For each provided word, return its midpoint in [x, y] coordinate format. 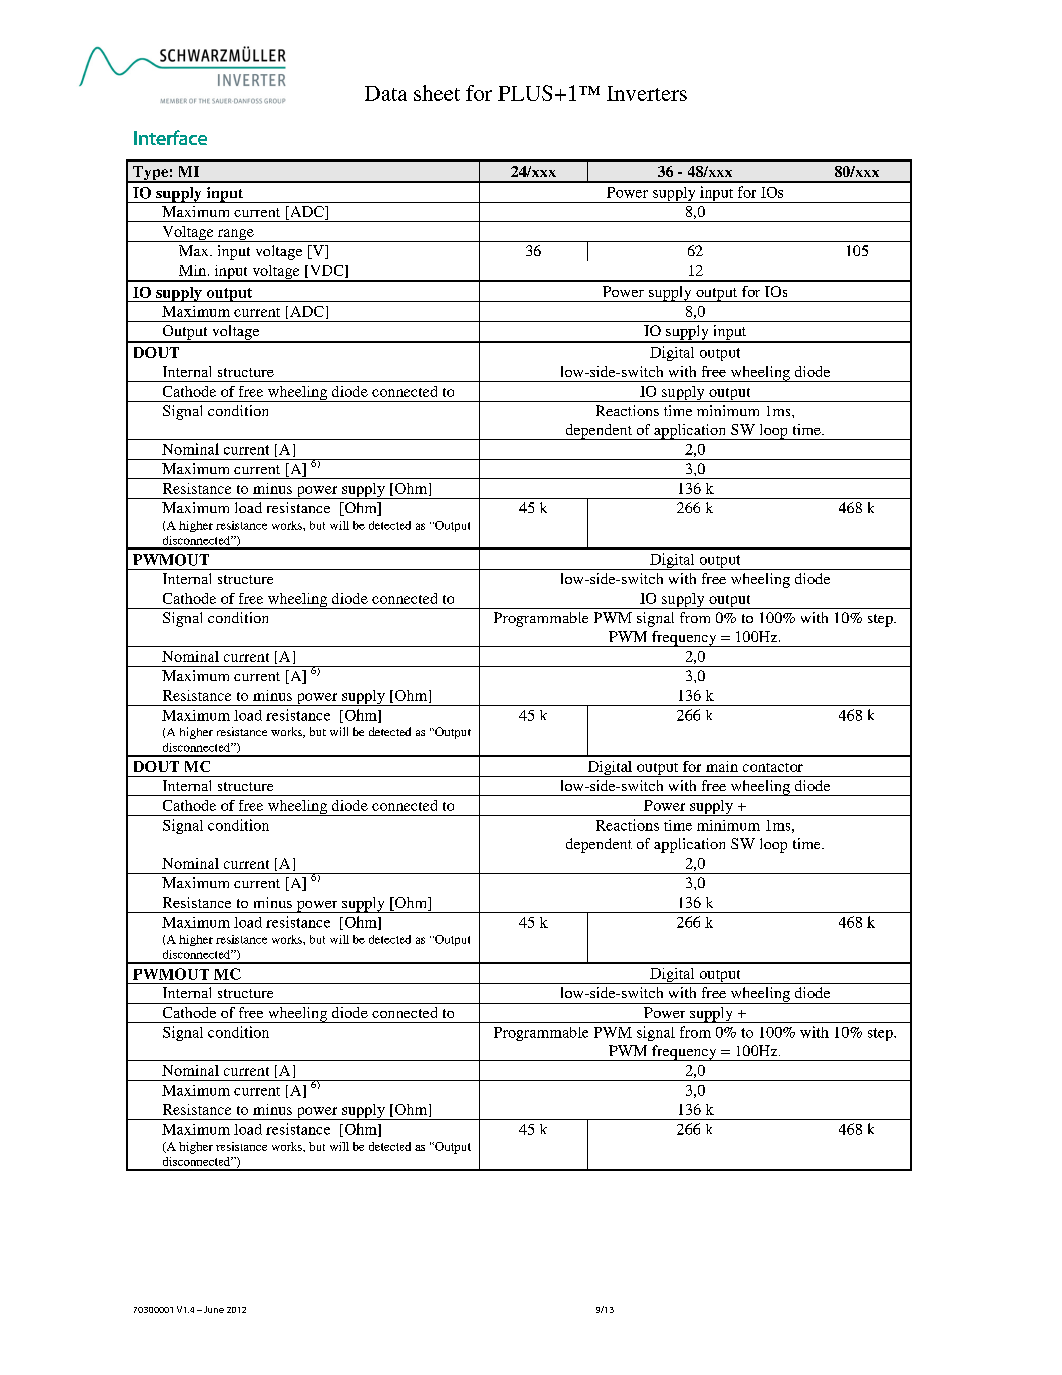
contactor [773, 767]
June [212, 1309]
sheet [437, 93]
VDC [326, 271]
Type [150, 174]
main [722, 766]
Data [386, 93]
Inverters [647, 93]
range [235, 235]
